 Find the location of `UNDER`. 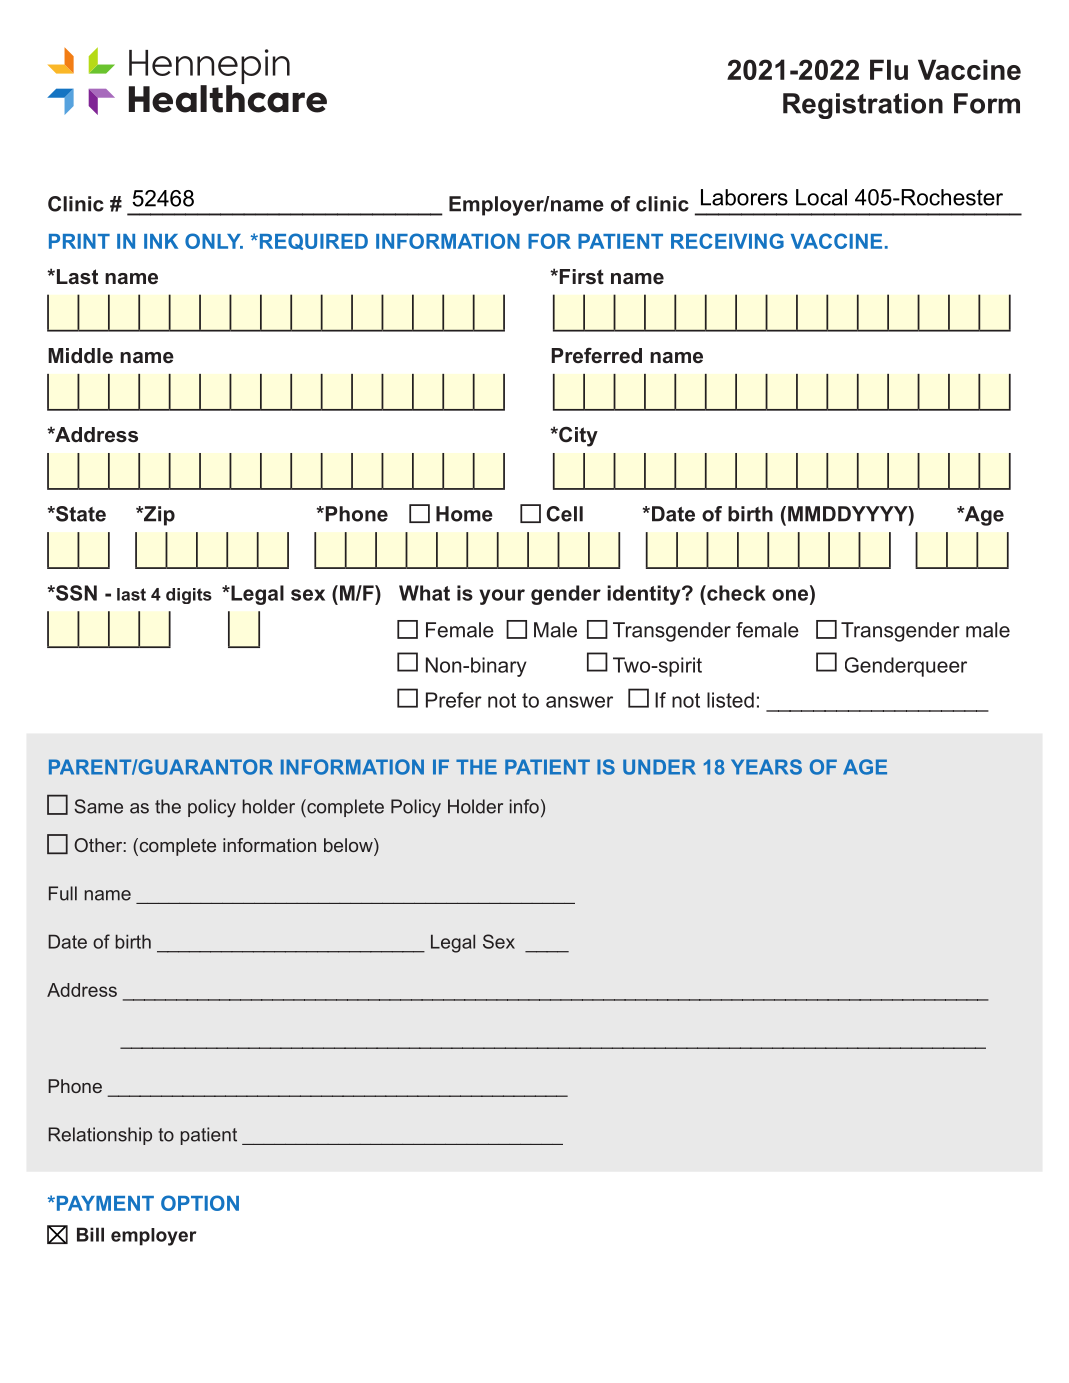

UNDER is located at coordinates (659, 767).
